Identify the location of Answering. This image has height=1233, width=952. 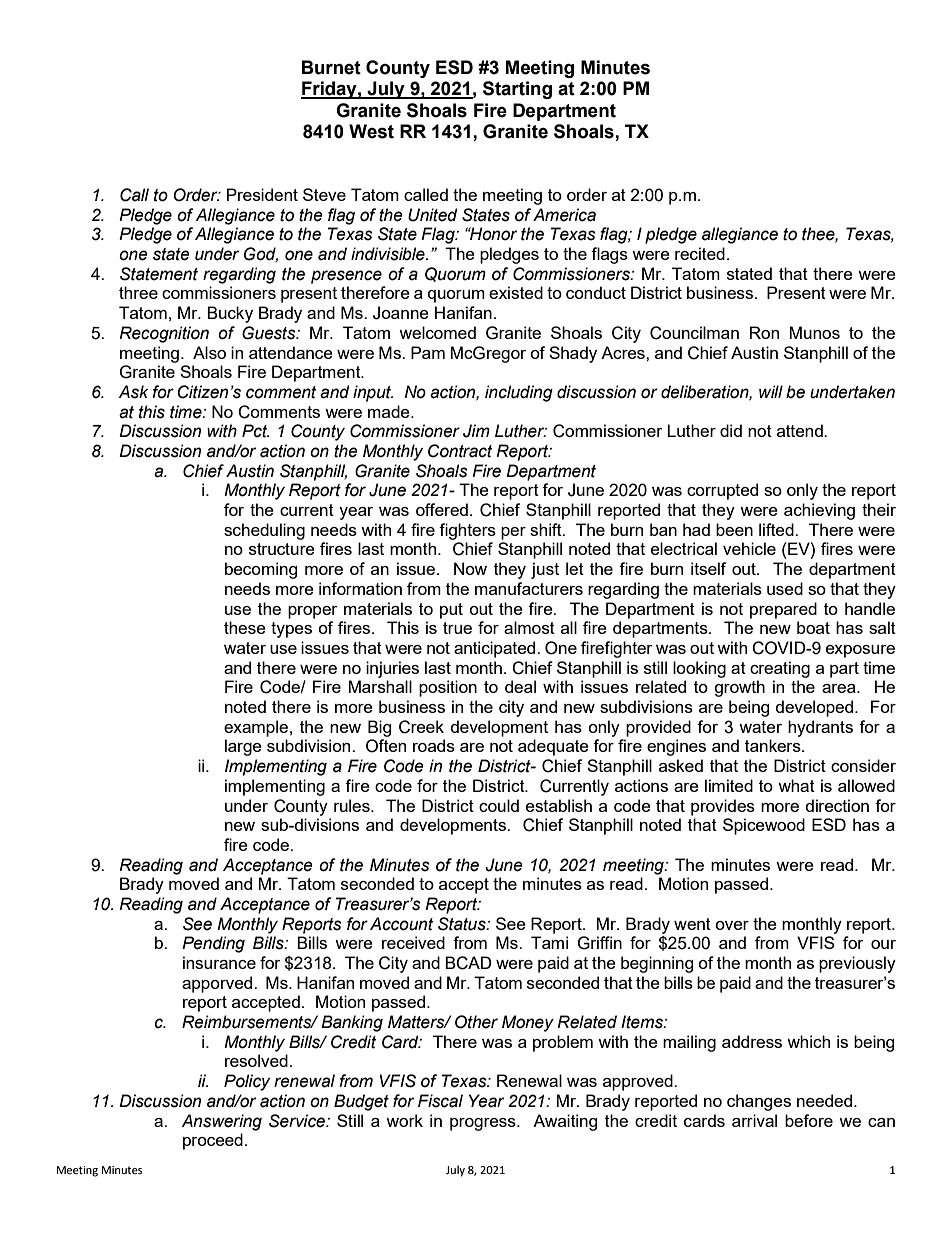
(221, 1122).
